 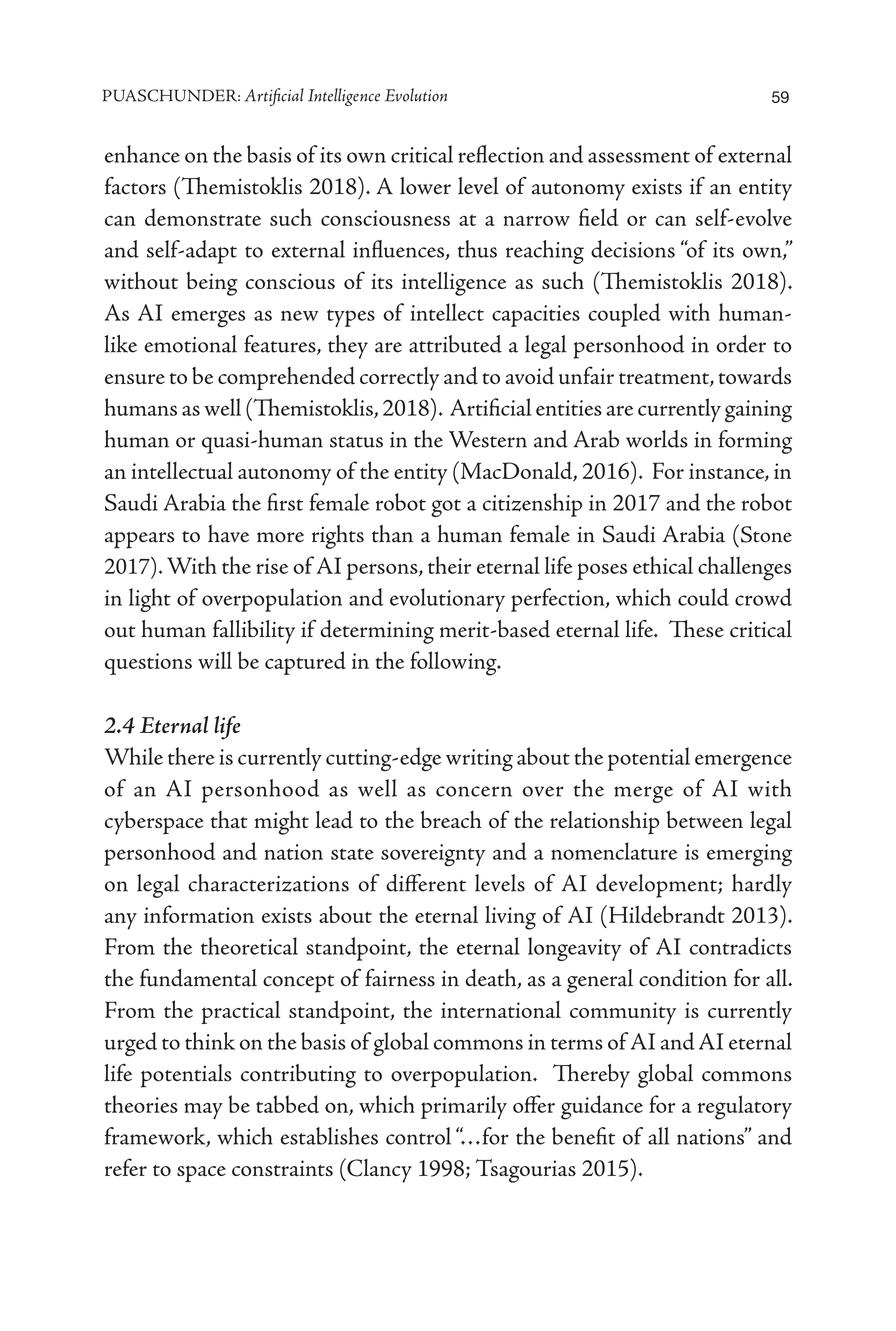 I want to click on have, so click(x=228, y=534).
